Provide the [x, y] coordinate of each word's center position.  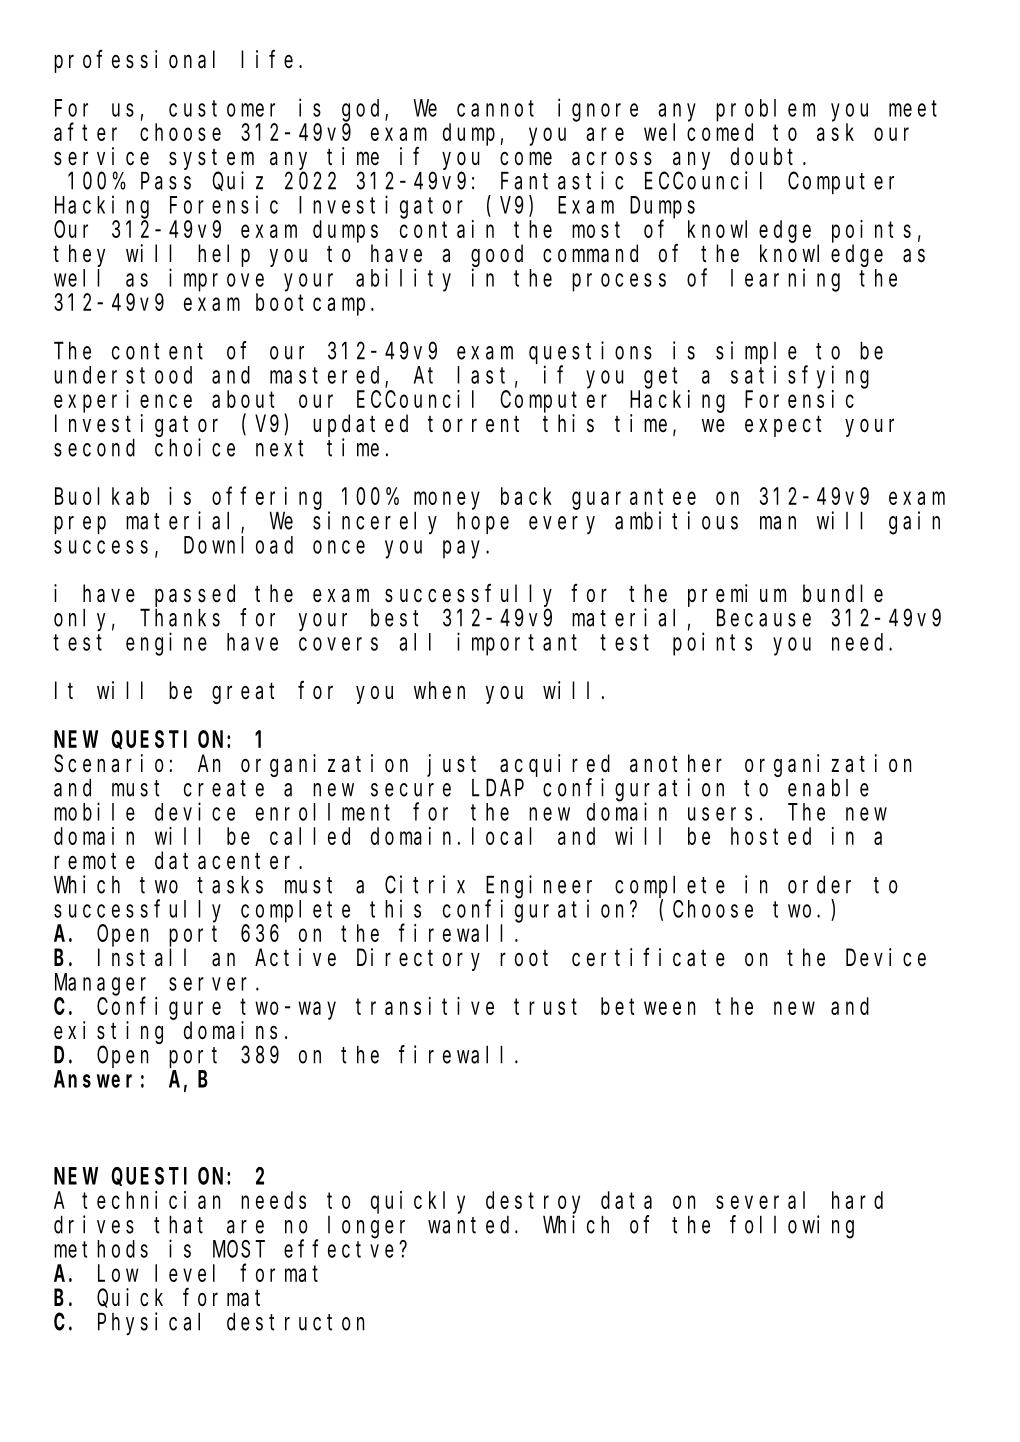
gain [914, 523]
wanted [472, 1225]
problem [765, 110]
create [224, 788]
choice [195, 447]
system [211, 159]
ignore [598, 110]
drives [94, 1224]
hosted [771, 836]
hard [857, 1200]
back [526, 496]
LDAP [498, 788]
